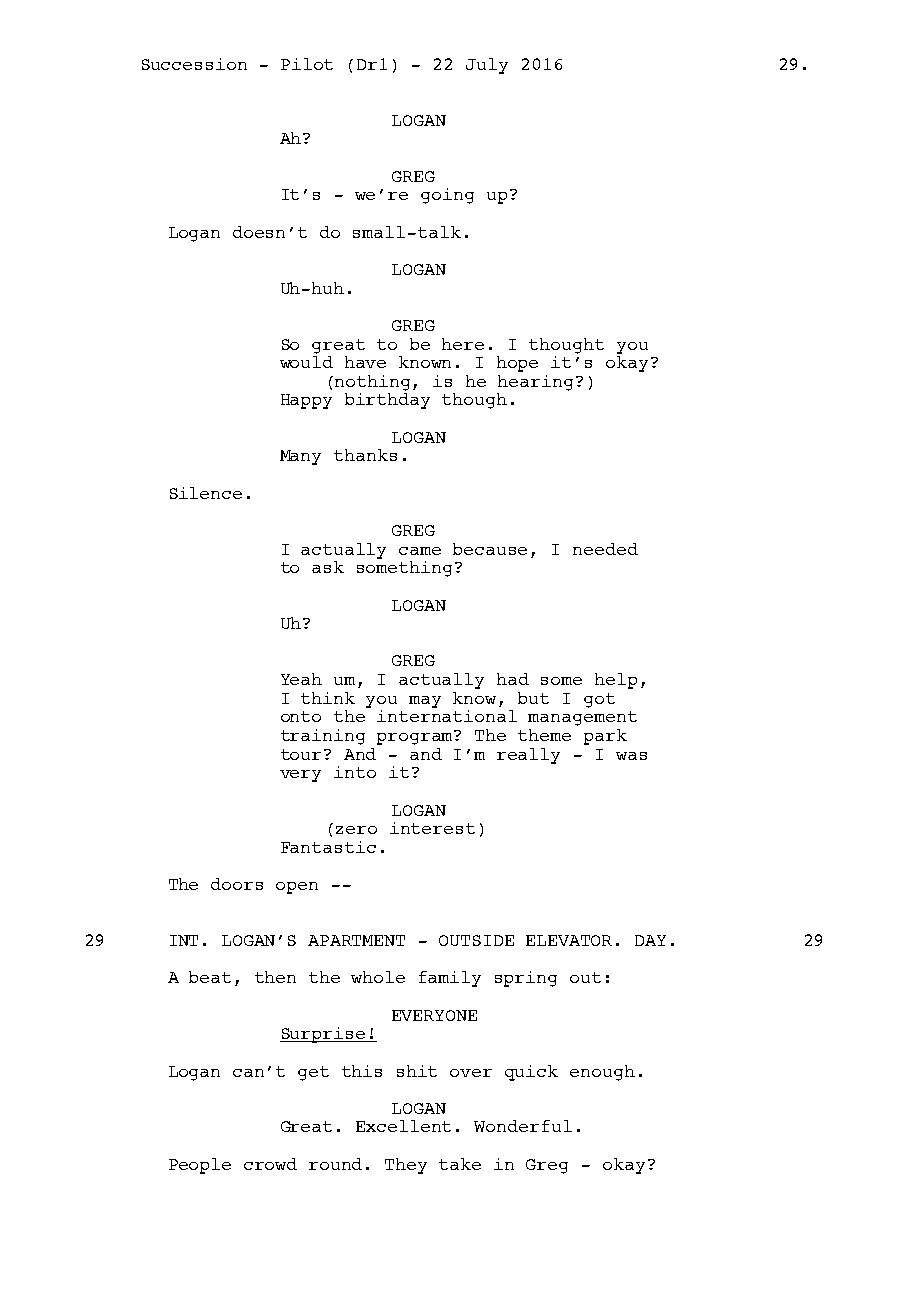 The height and width of the page is (1308, 924). Describe the element at coordinates (447, 196) in the page. I see `going` at that location.
